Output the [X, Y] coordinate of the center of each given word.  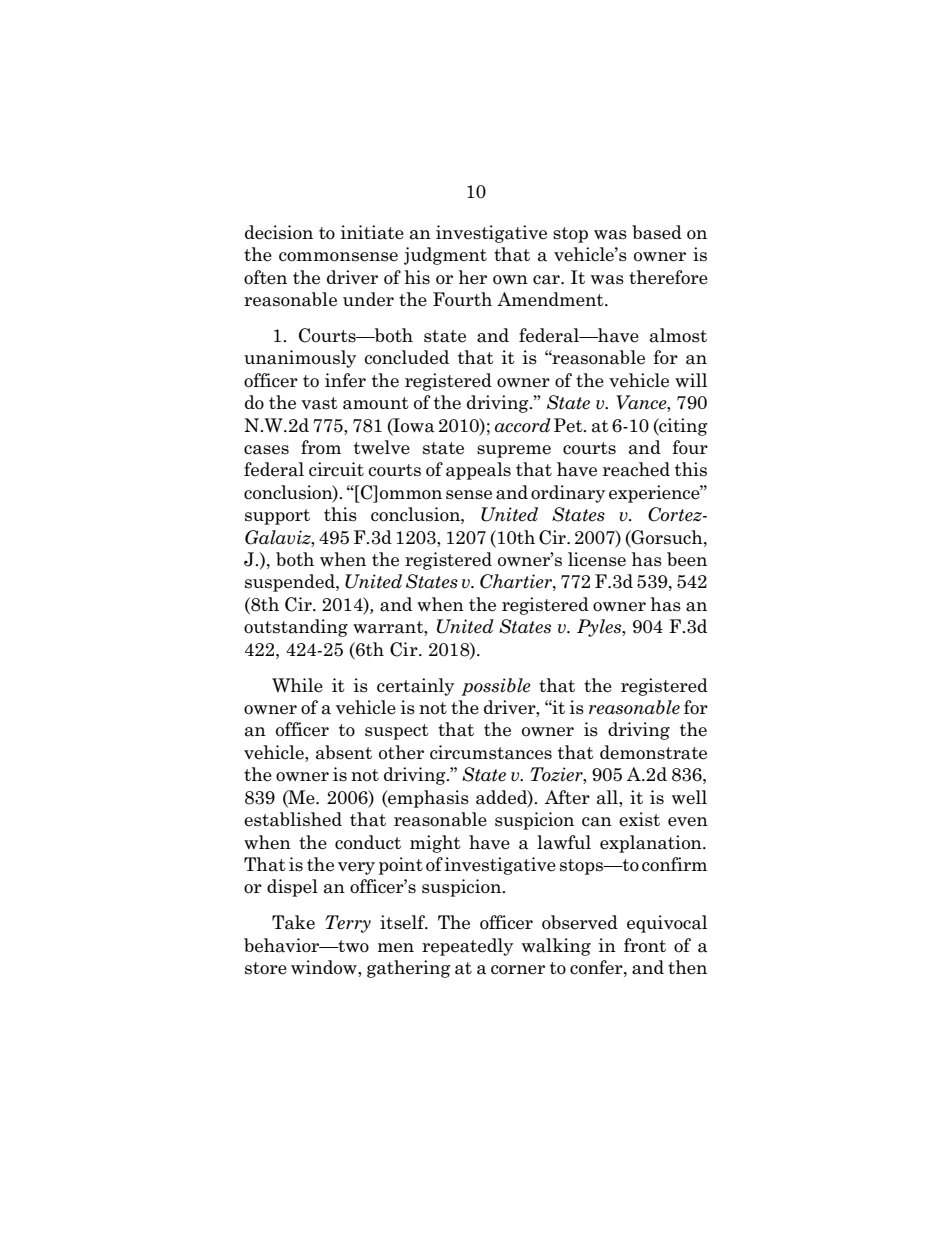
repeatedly [467, 947]
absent [344, 752]
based [657, 232]
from [321, 447]
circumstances [491, 752]
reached [636, 469]
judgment [445, 256]
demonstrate [653, 752]
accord [523, 425]
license [597, 559]
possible [496, 687]
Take [293, 922]
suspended [291, 583]
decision [279, 232]
